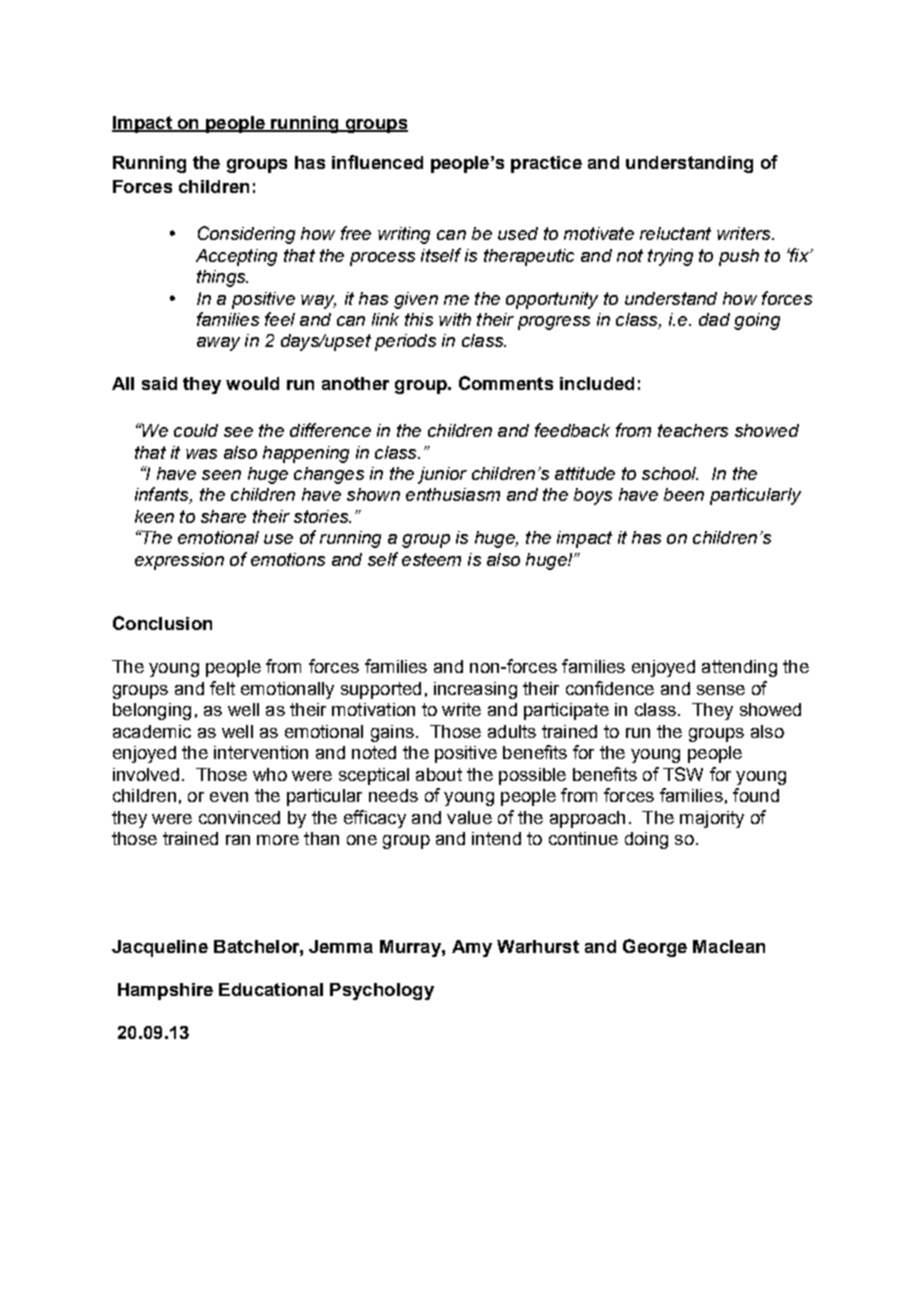 The width and height of the document is (924, 1308). Describe the element at coordinates (475, 690) in the document. I see `increasing` at that location.
